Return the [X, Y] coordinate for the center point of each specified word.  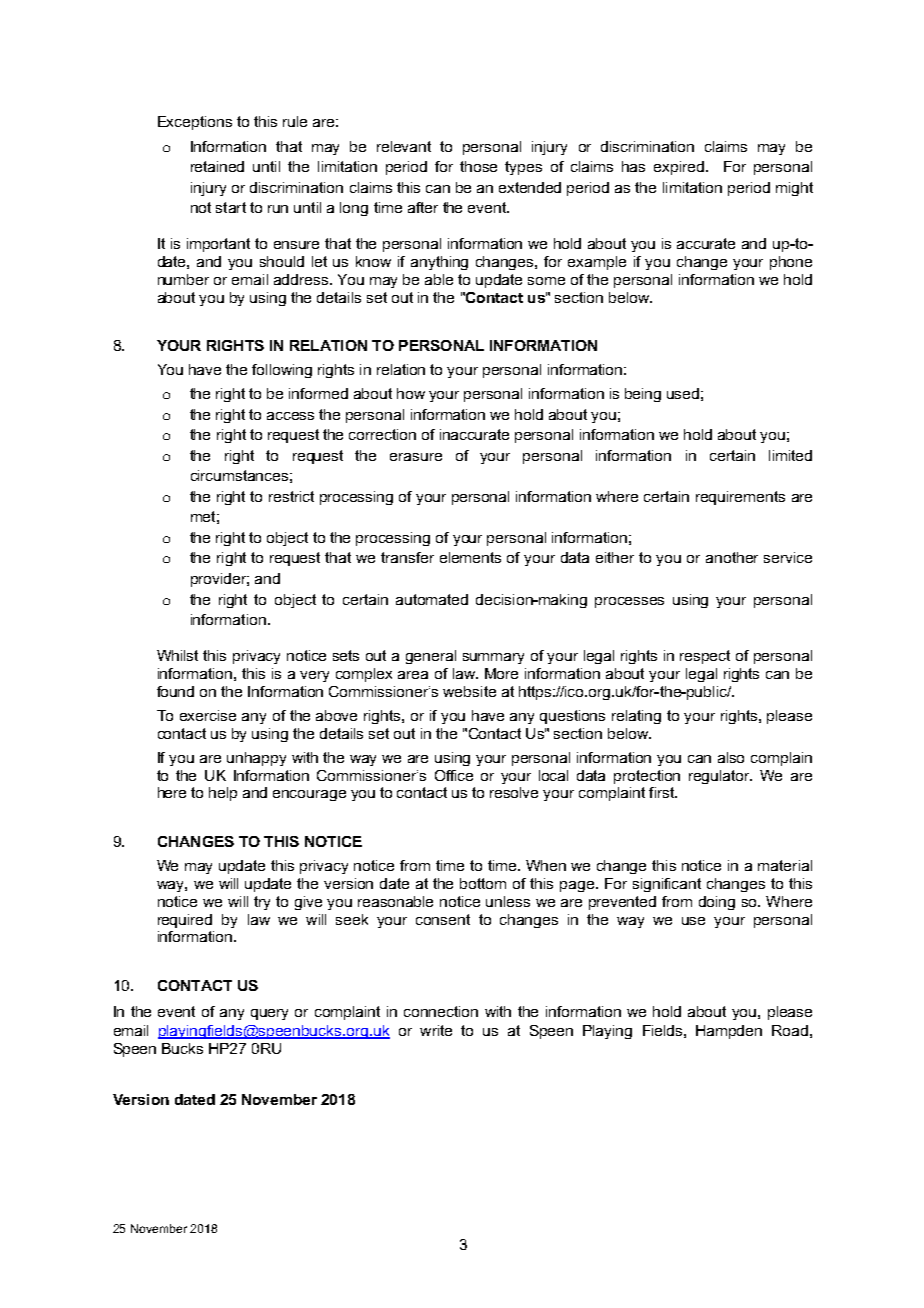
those [478, 166]
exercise [208, 715]
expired [679, 168]
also [731, 757]
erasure [416, 457]
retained [217, 166]
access [290, 416]
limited [790, 455]
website [469, 691]
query [269, 1014]
